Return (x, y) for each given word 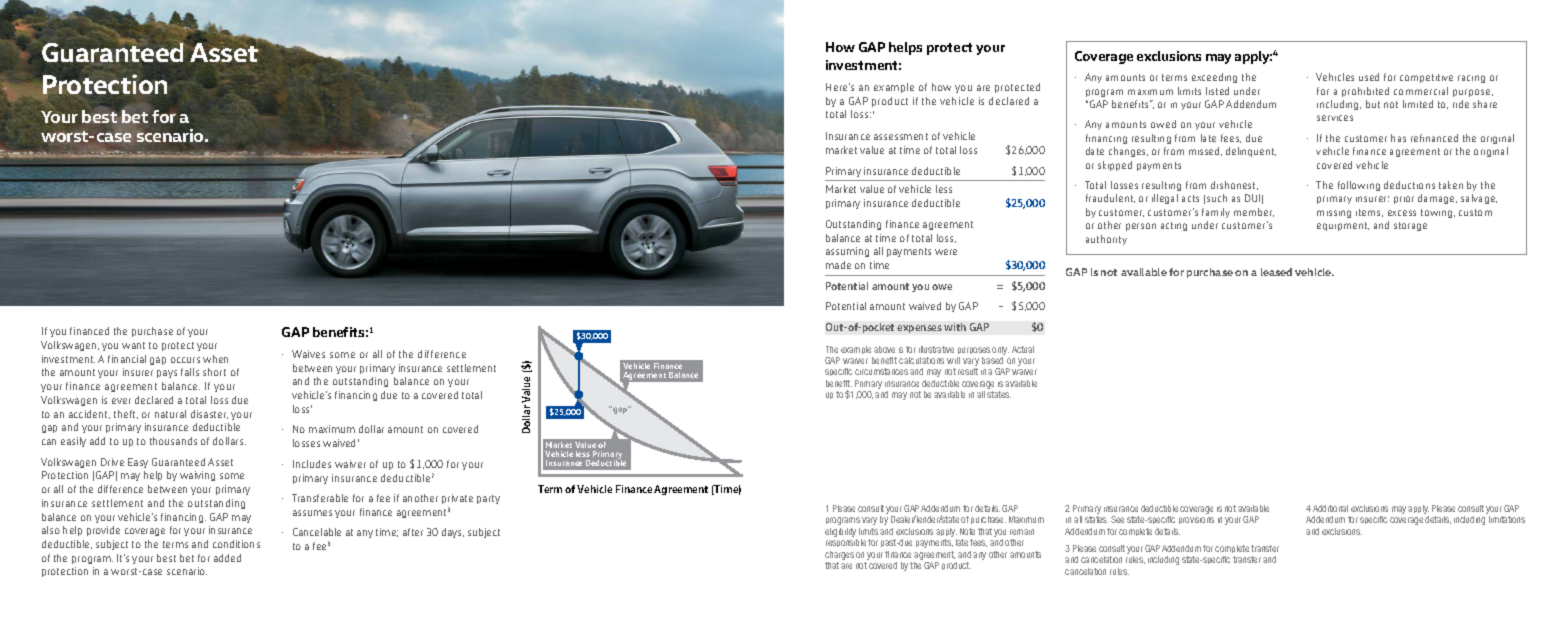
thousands (173, 441)
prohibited (1365, 92)
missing (1334, 214)
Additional (1330, 508)
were (946, 252)
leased (1276, 272)
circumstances (881, 371)
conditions (236, 544)
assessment (901, 136)
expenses (919, 329)
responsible (846, 543)
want (133, 345)
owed (1163, 124)
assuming (847, 252)
